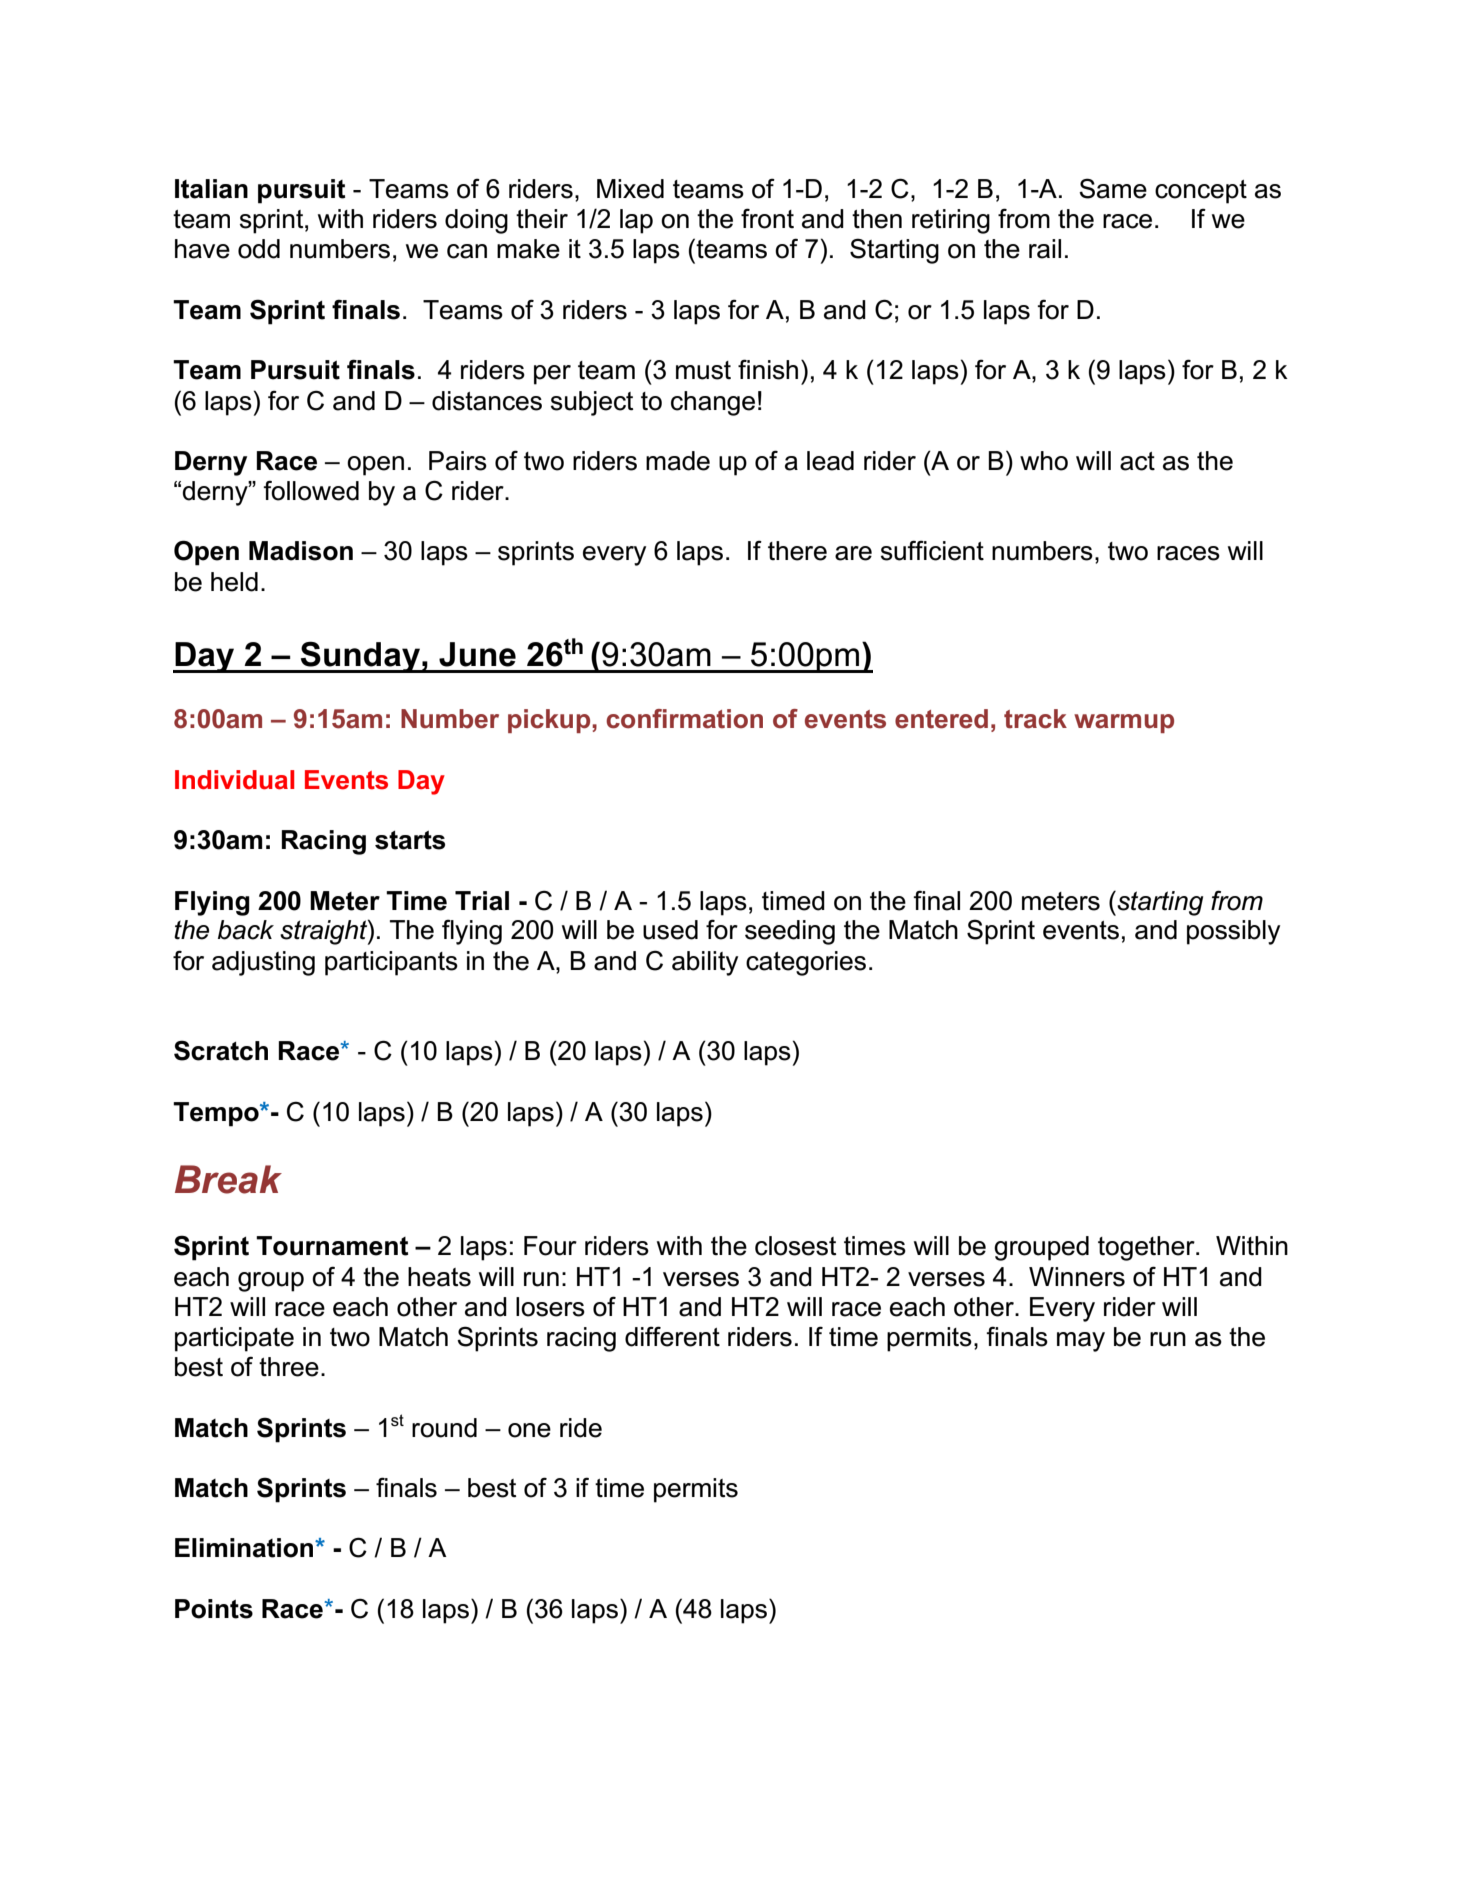 Image resolution: width=1462 pixels, height=1892 pixels. Describe the element at coordinates (1081, 1342) in the image. I see `may` at that location.
